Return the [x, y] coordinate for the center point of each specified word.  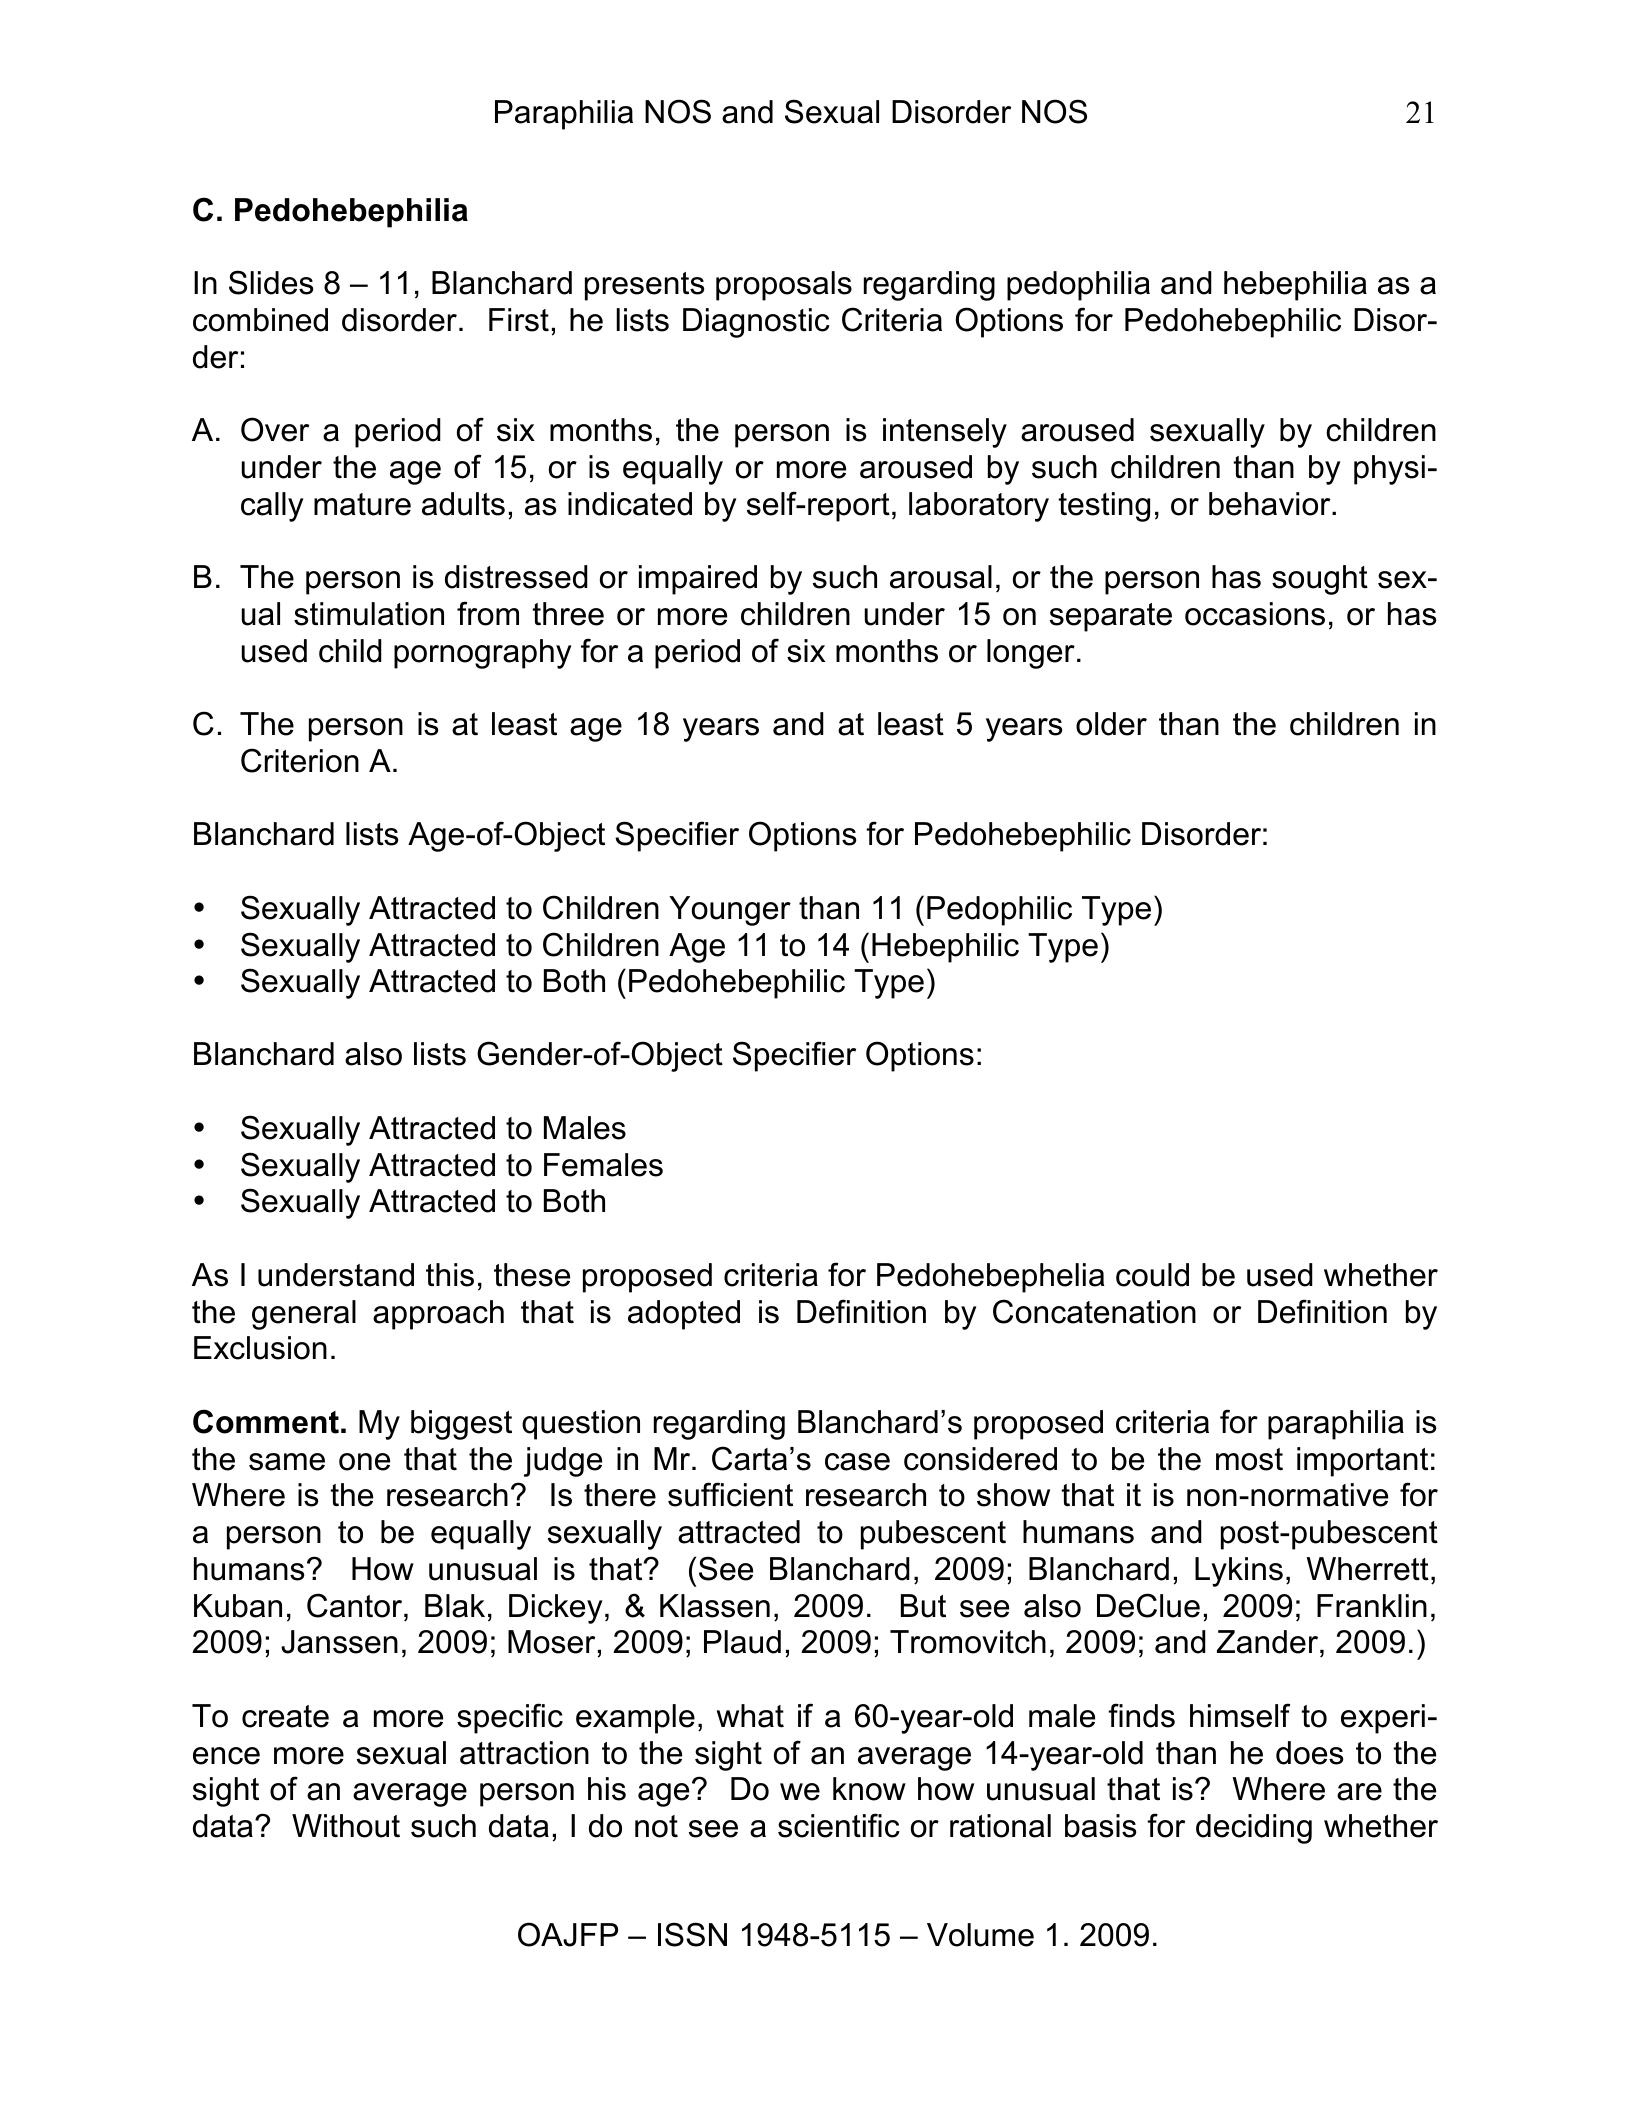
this [450, 1275]
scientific [839, 1825]
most [1249, 1459]
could [1152, 1275]
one [364, 1462]
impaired [698, 580]
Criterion [300, 760]
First [519, 320]
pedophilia [1078, 286]
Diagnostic [756, 323]
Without [346, 1826]
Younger [730, 911]
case [857, 1462]
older [1111, 724]
